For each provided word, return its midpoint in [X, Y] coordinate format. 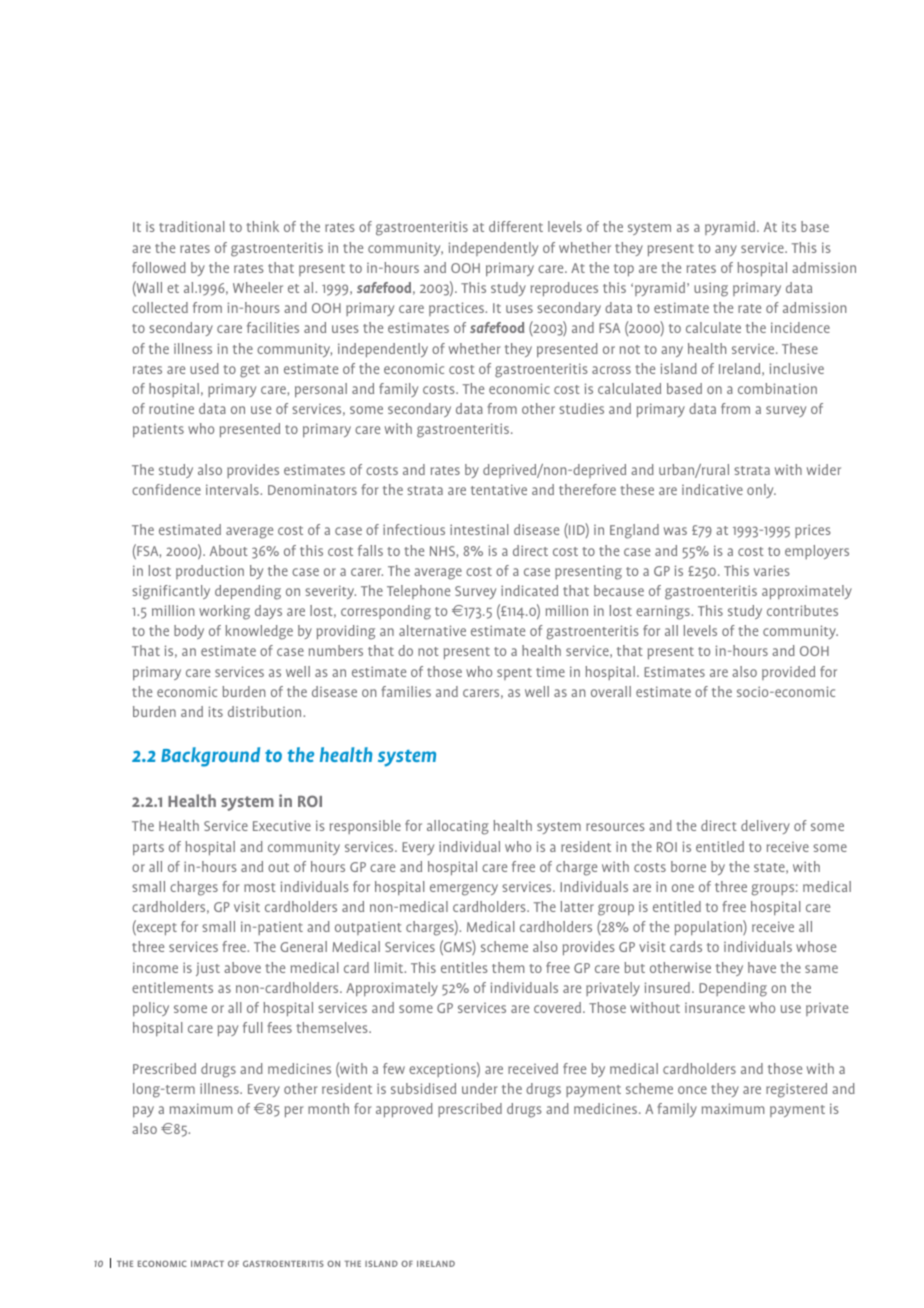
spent [514, 674]
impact [207, 1263]
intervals [233, 489]
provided [788, 673]
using [711, 289]
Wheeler [258, 287]
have [762, 967]
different [516, 226]
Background [210, 757]
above [242, 967]
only [761, 491]
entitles [464, 967]
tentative [499, 489]
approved [404, 1110]
